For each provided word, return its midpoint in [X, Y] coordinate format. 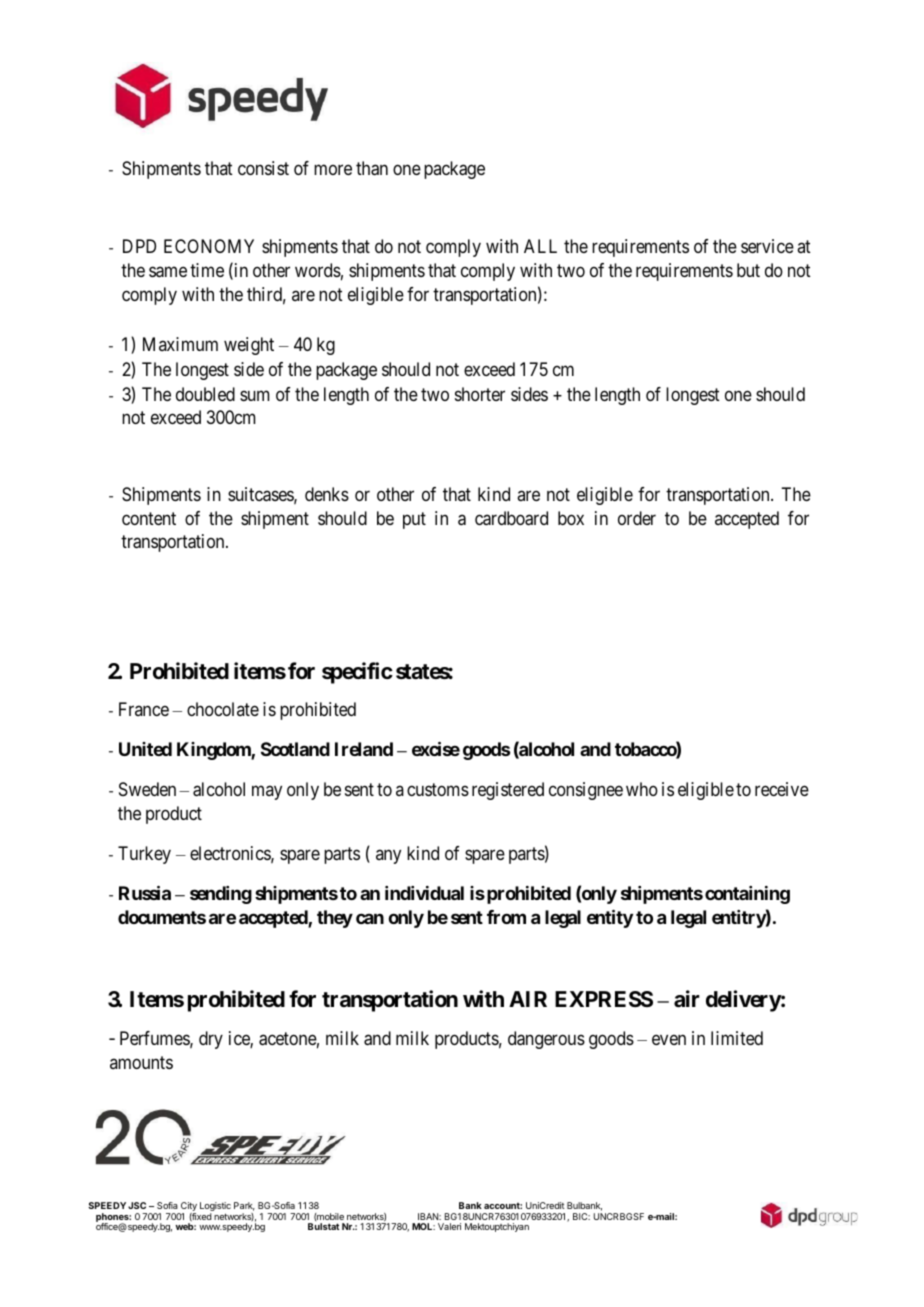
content [149, 518]
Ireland [364, 749]
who [642, 789]
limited [737, 1038]
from [506, 917]
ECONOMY [209, 246]
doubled [205, 394]
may [267, 793]
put [414, 520]
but [748, 270]
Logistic [215, 1208]
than [372, 168]
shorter [480, 394]
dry [211, 1040]
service [767, 246]
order [637, 518]
